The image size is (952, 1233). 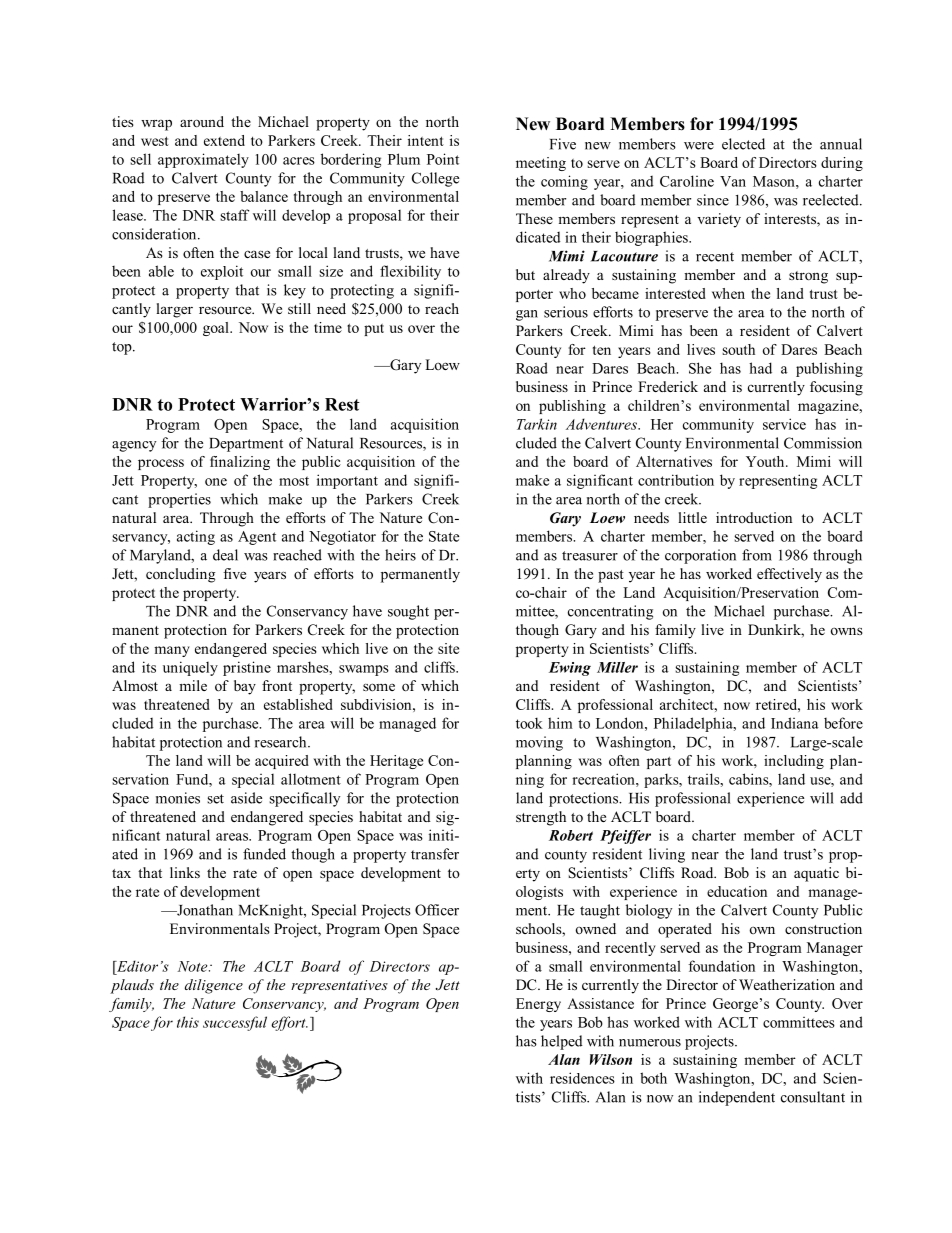 I want to click on approximately, so click(x=203, y=160).
